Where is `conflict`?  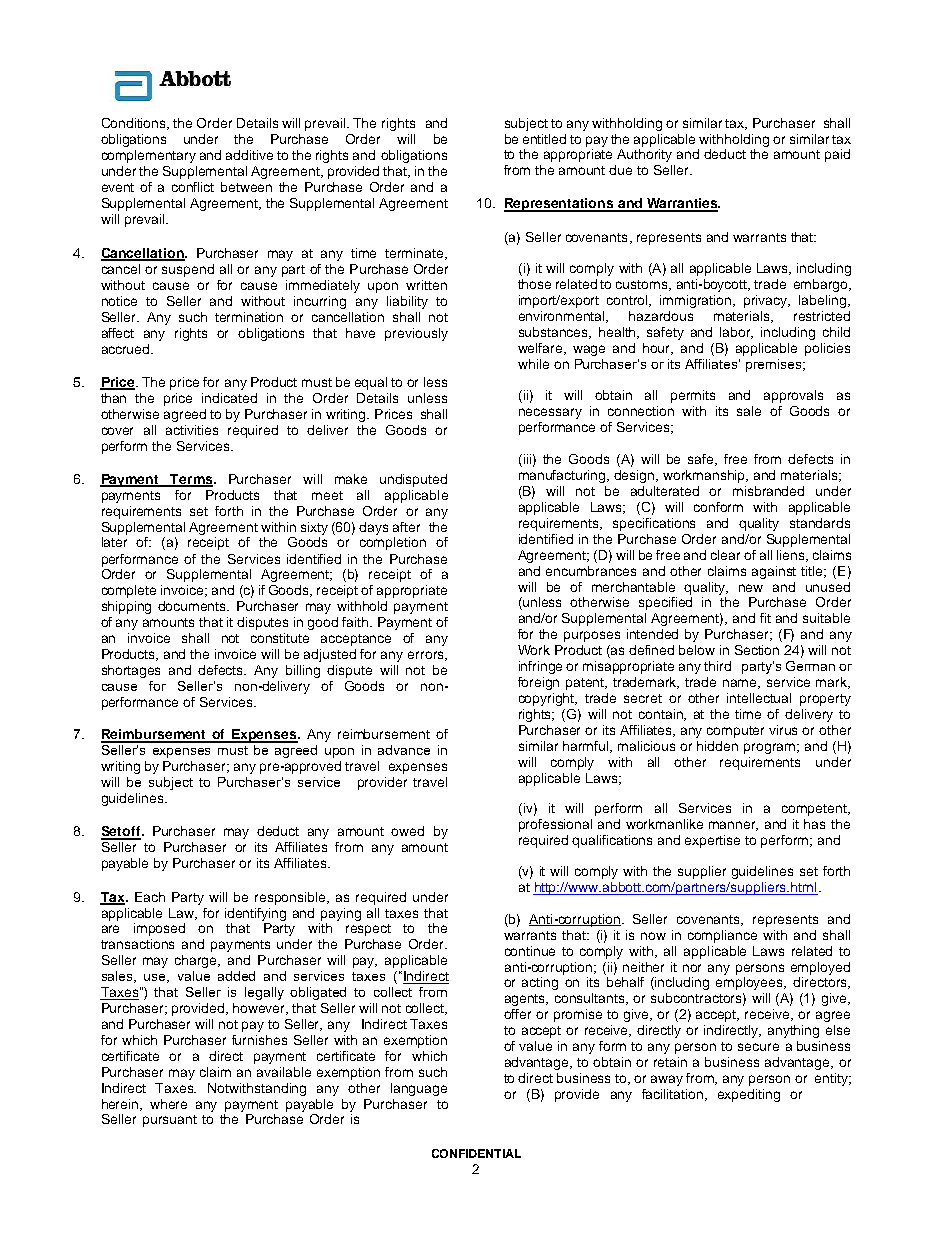 conflict is located at coordinates (193, 187).
